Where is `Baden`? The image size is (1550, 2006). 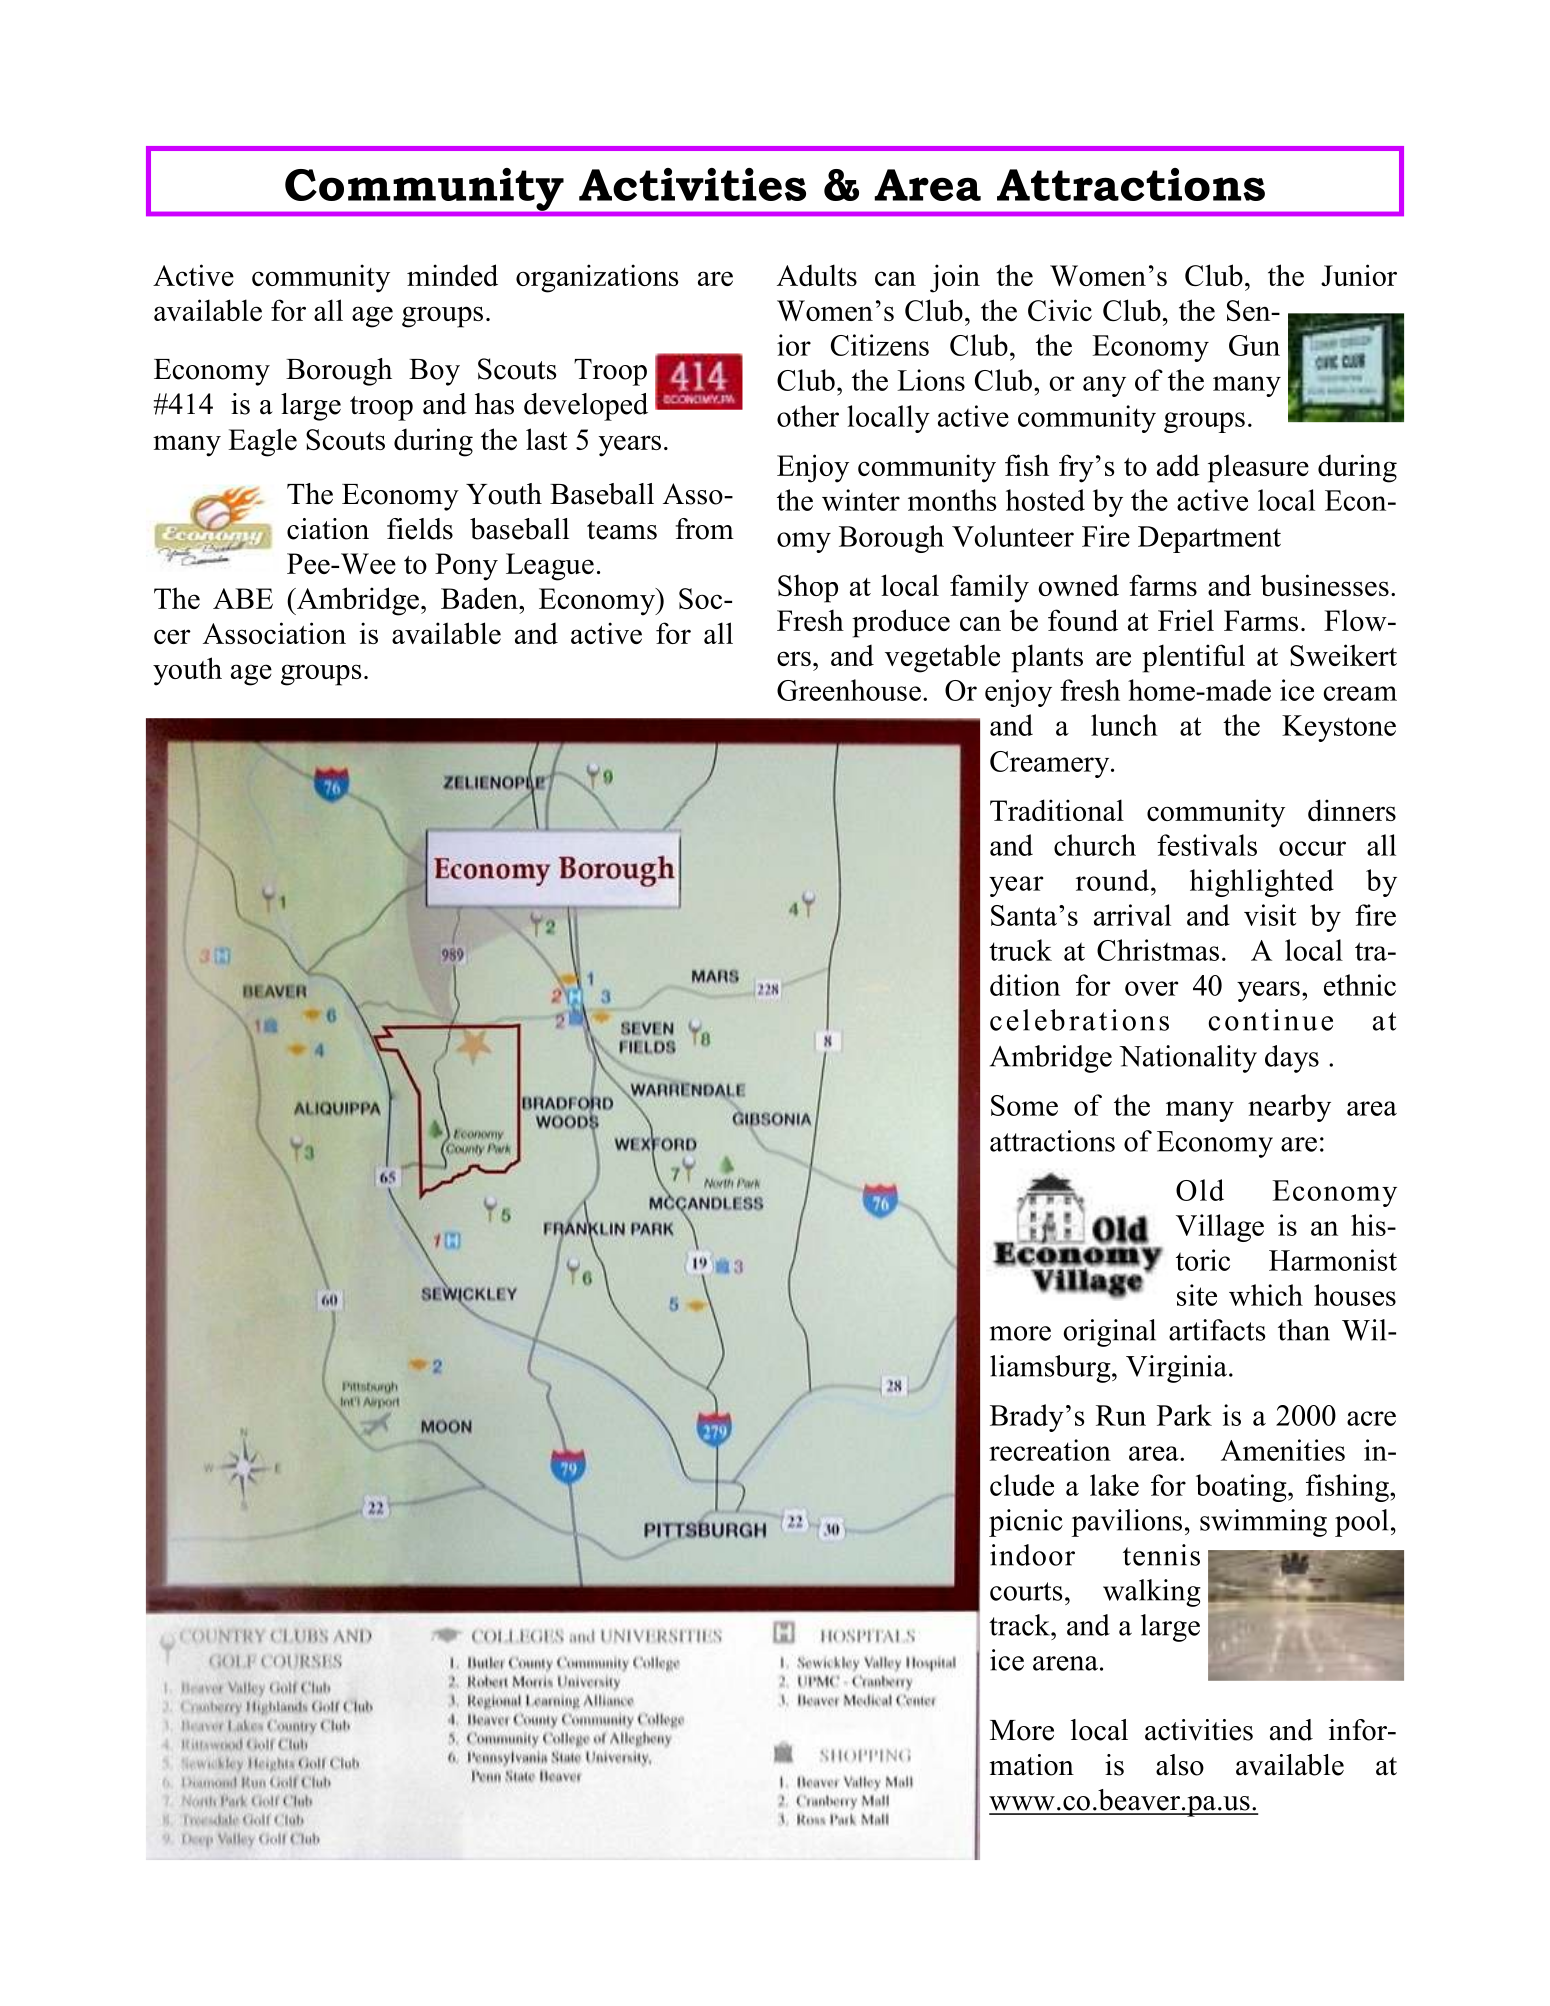
Baden is located at coordinates (480, 598).
